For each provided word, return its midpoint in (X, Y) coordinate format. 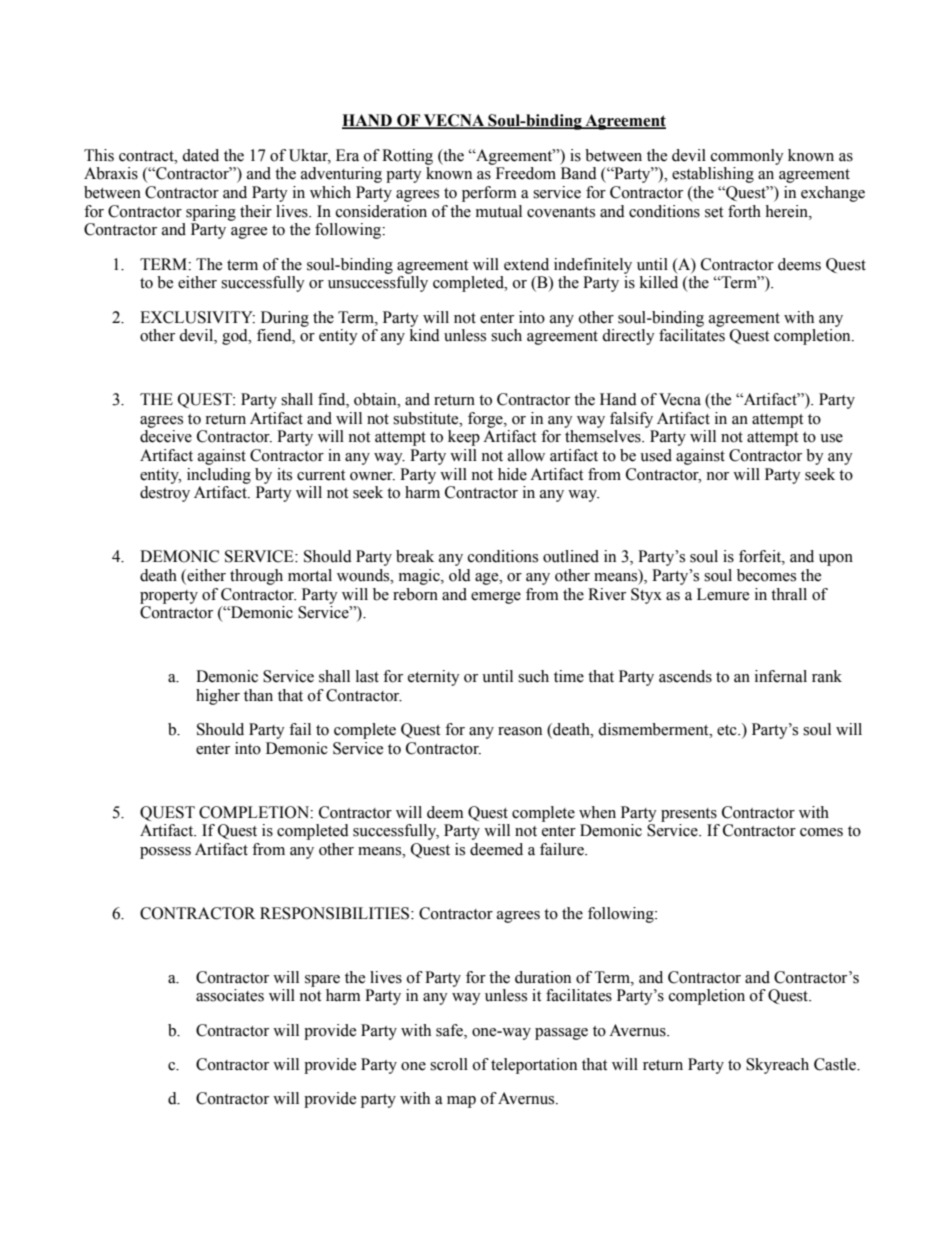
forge (486, 420)
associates (230, 995)
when (597, 812)
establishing (713, 175)
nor (717, 476)
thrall (789, 594)
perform (489, 194)
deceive (166, 436)
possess (165, 853)
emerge (496, 598)
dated (200, 155)
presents (689, 815)
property (169, 597)
